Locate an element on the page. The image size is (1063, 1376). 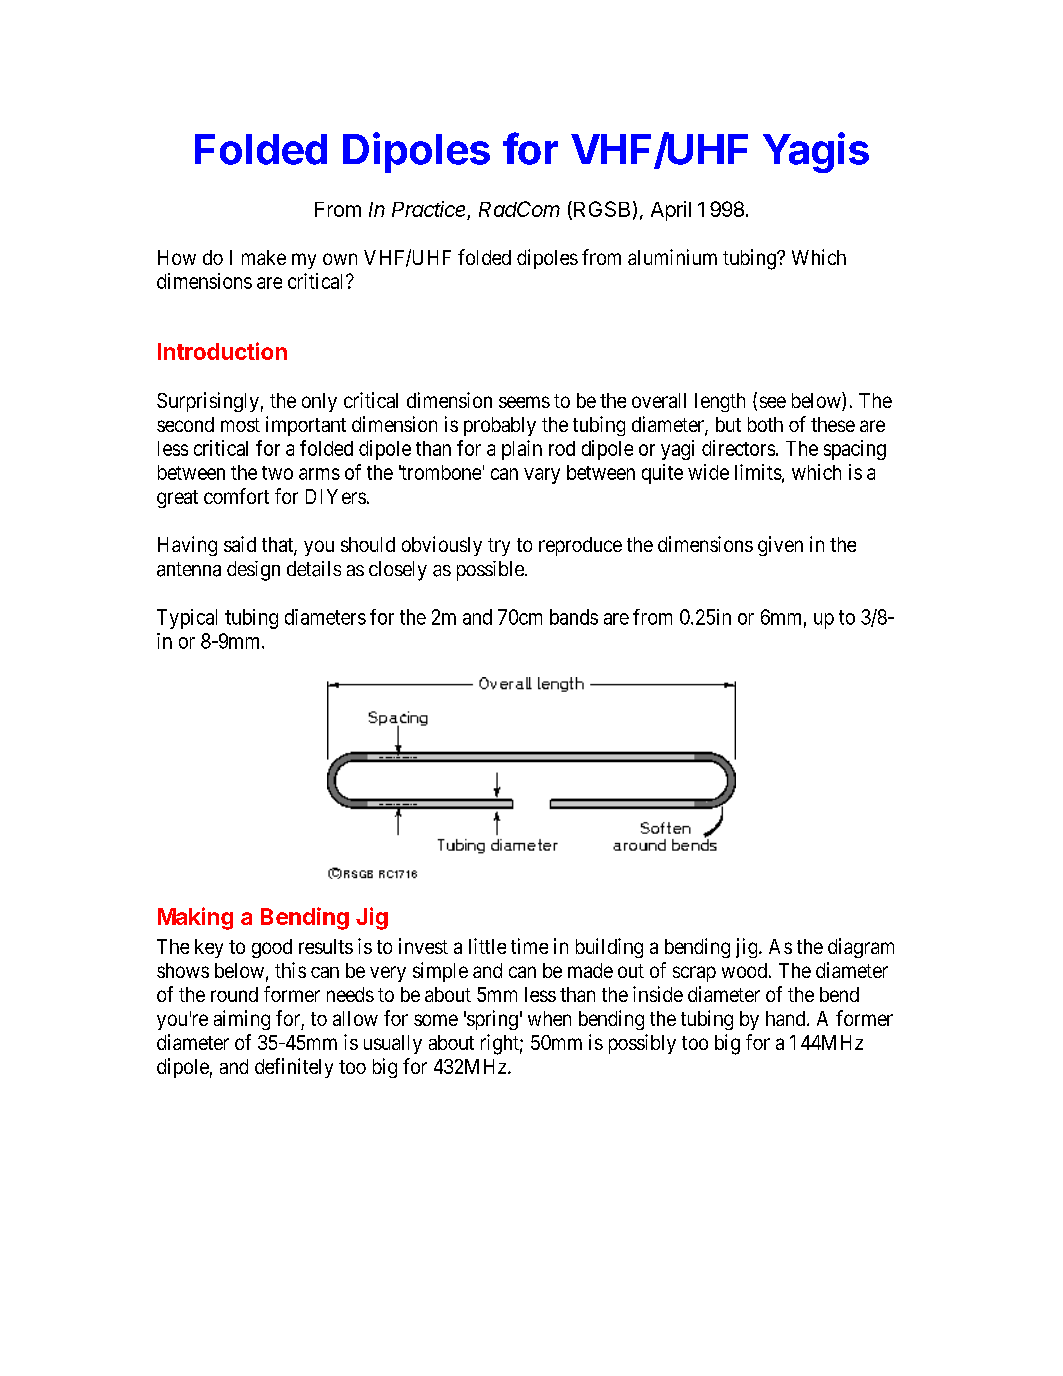
diagram is located at coordinates (861, 948).
